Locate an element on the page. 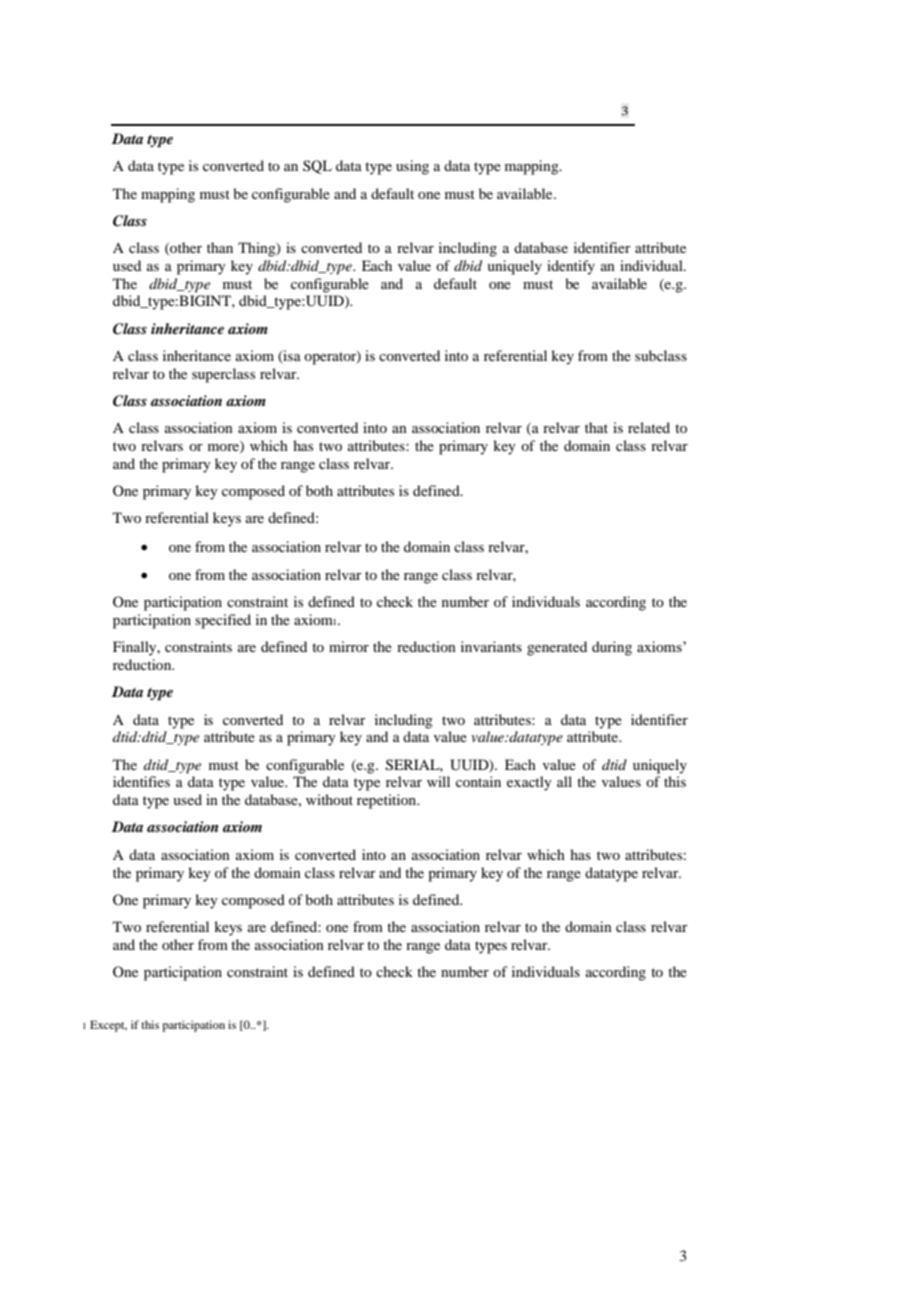  than is located at coordinates (220, 247).
